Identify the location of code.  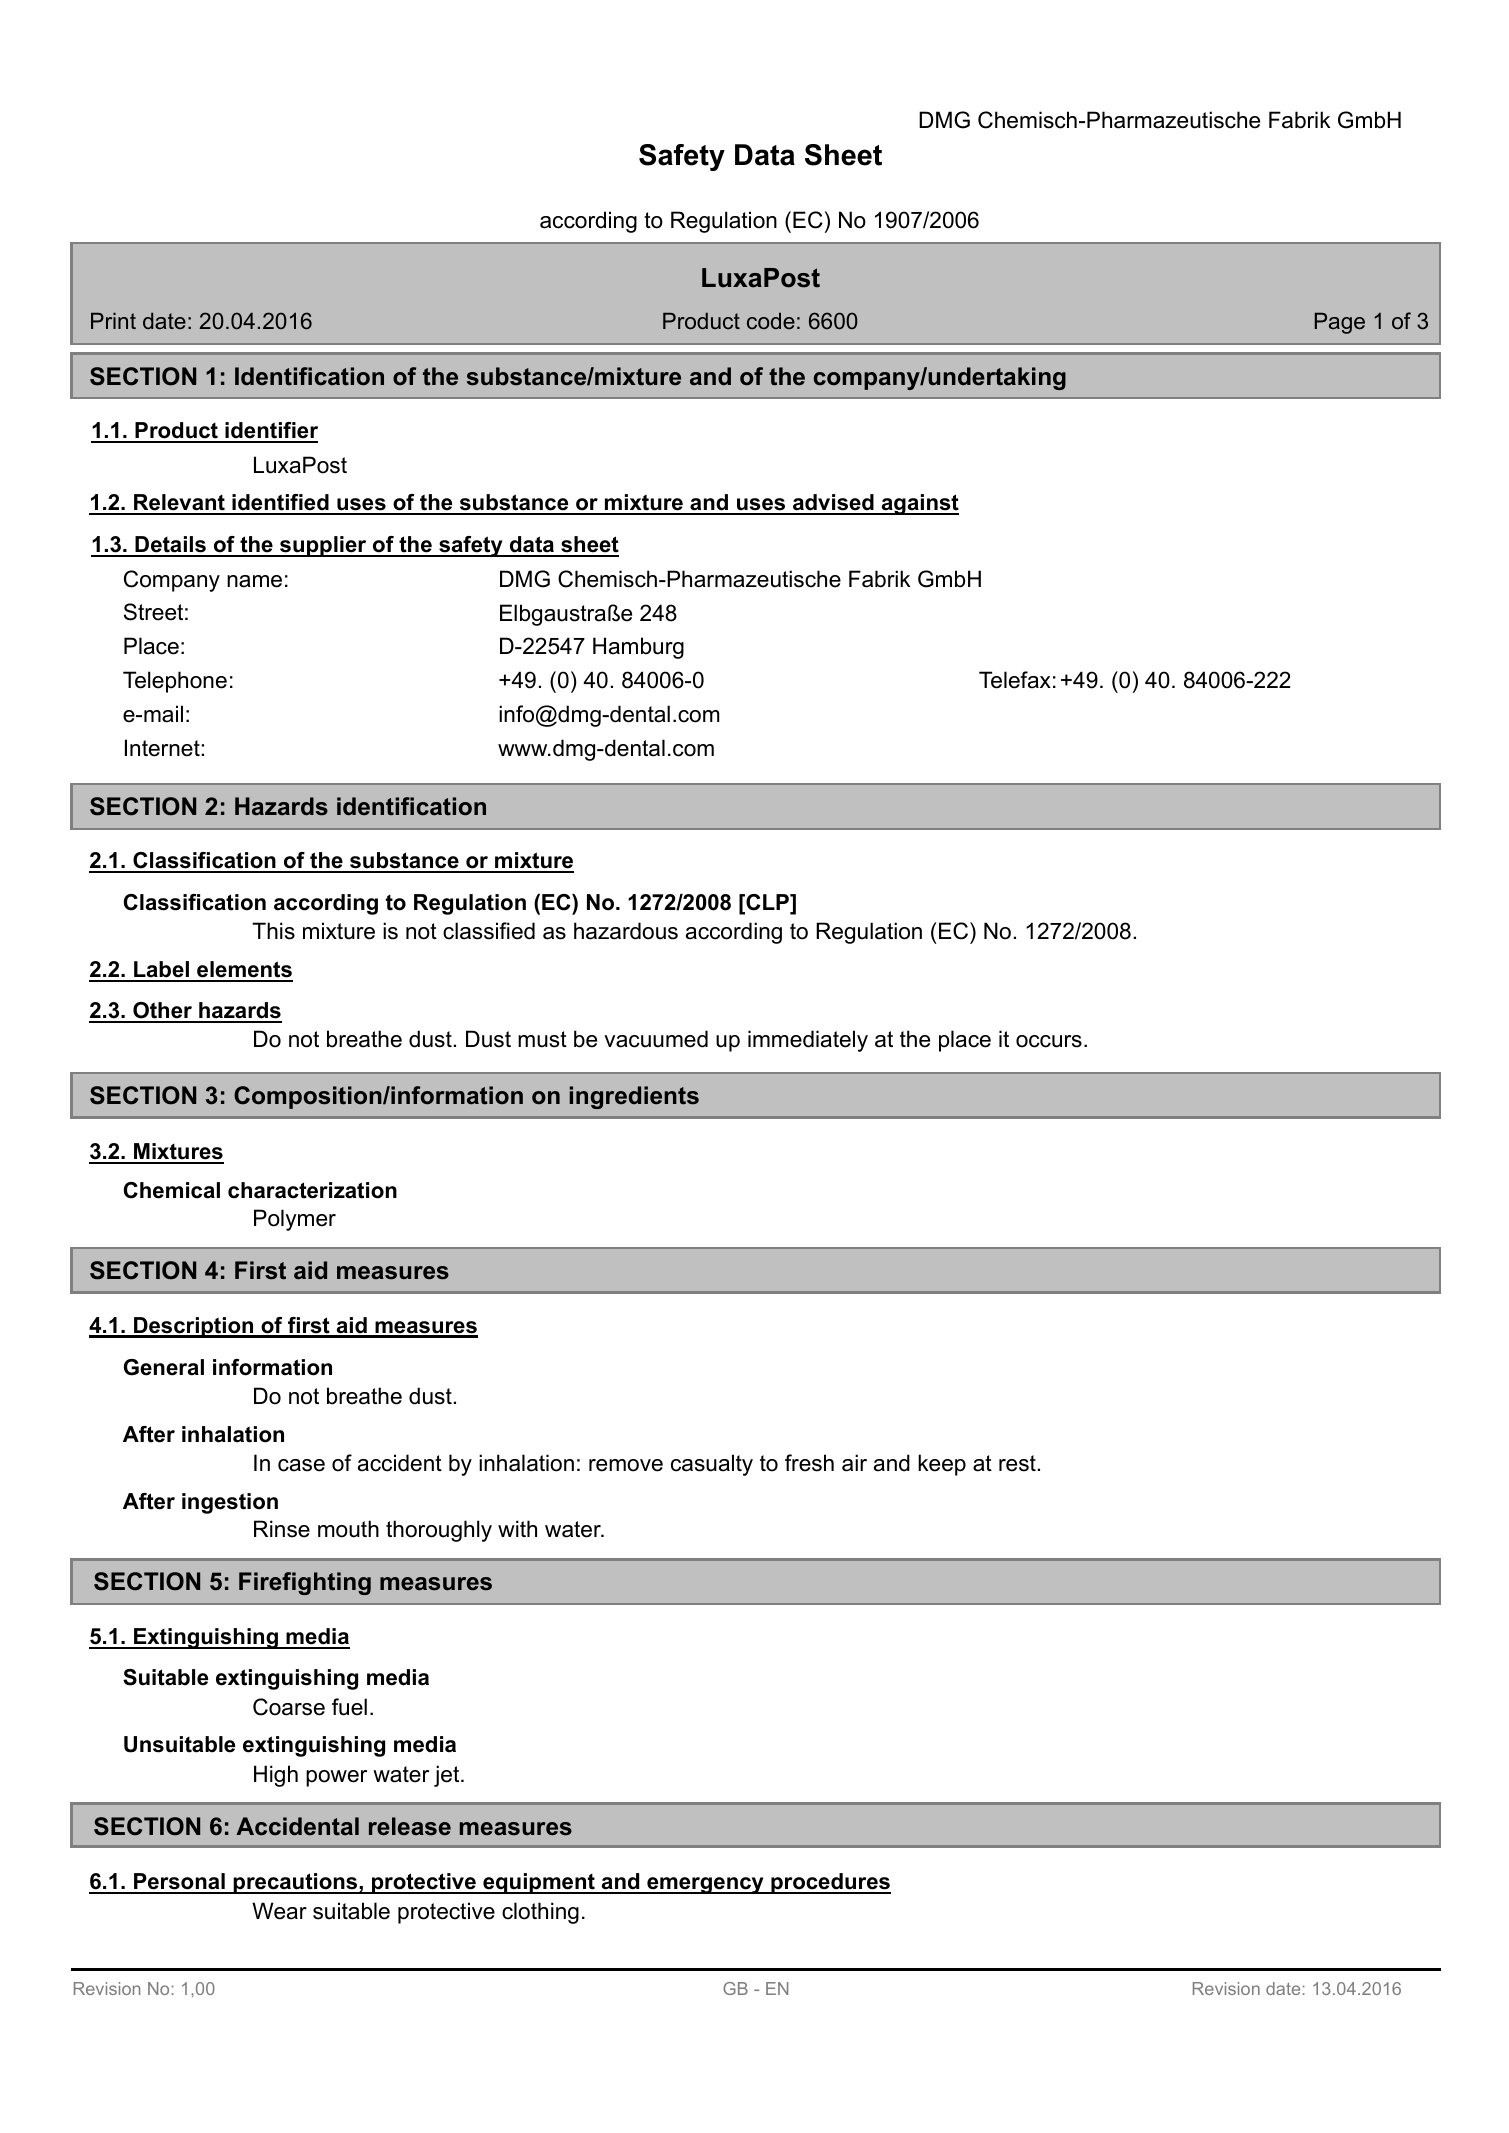
(771, 320).
